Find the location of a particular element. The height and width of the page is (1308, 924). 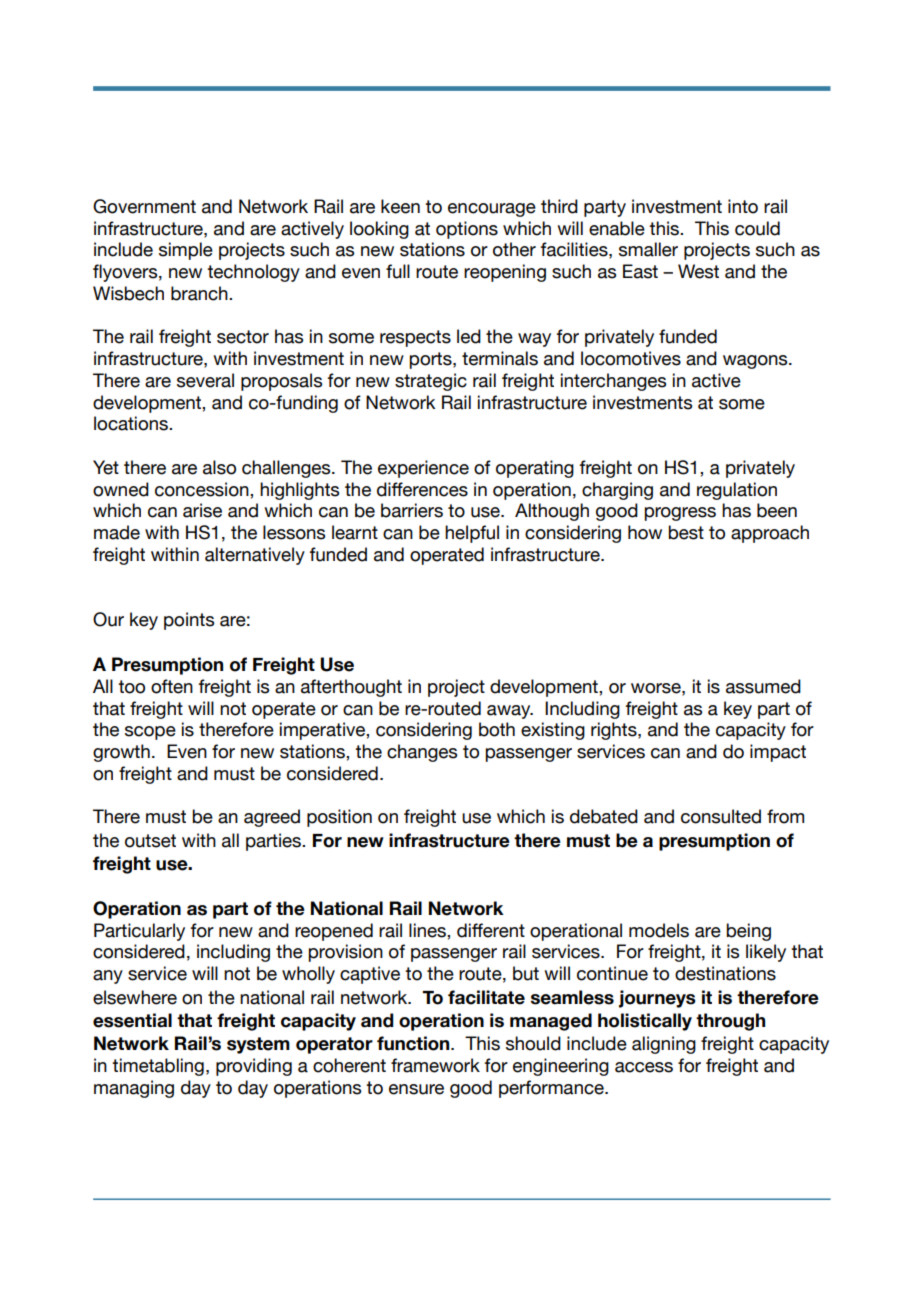

options is located at coordinates (467, 230).
